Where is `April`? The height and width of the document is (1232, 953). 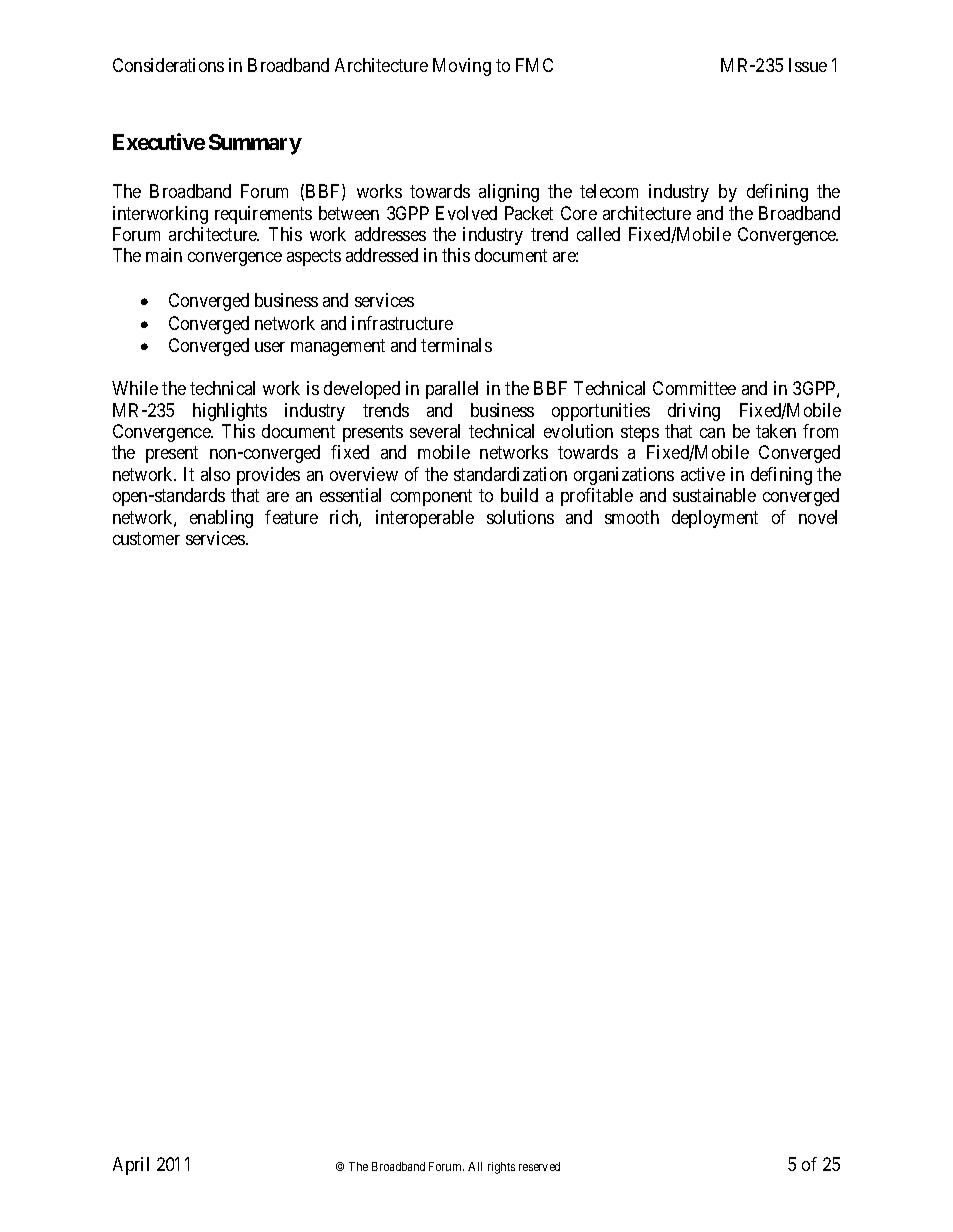 April is located at coordinates (131, 1166).
